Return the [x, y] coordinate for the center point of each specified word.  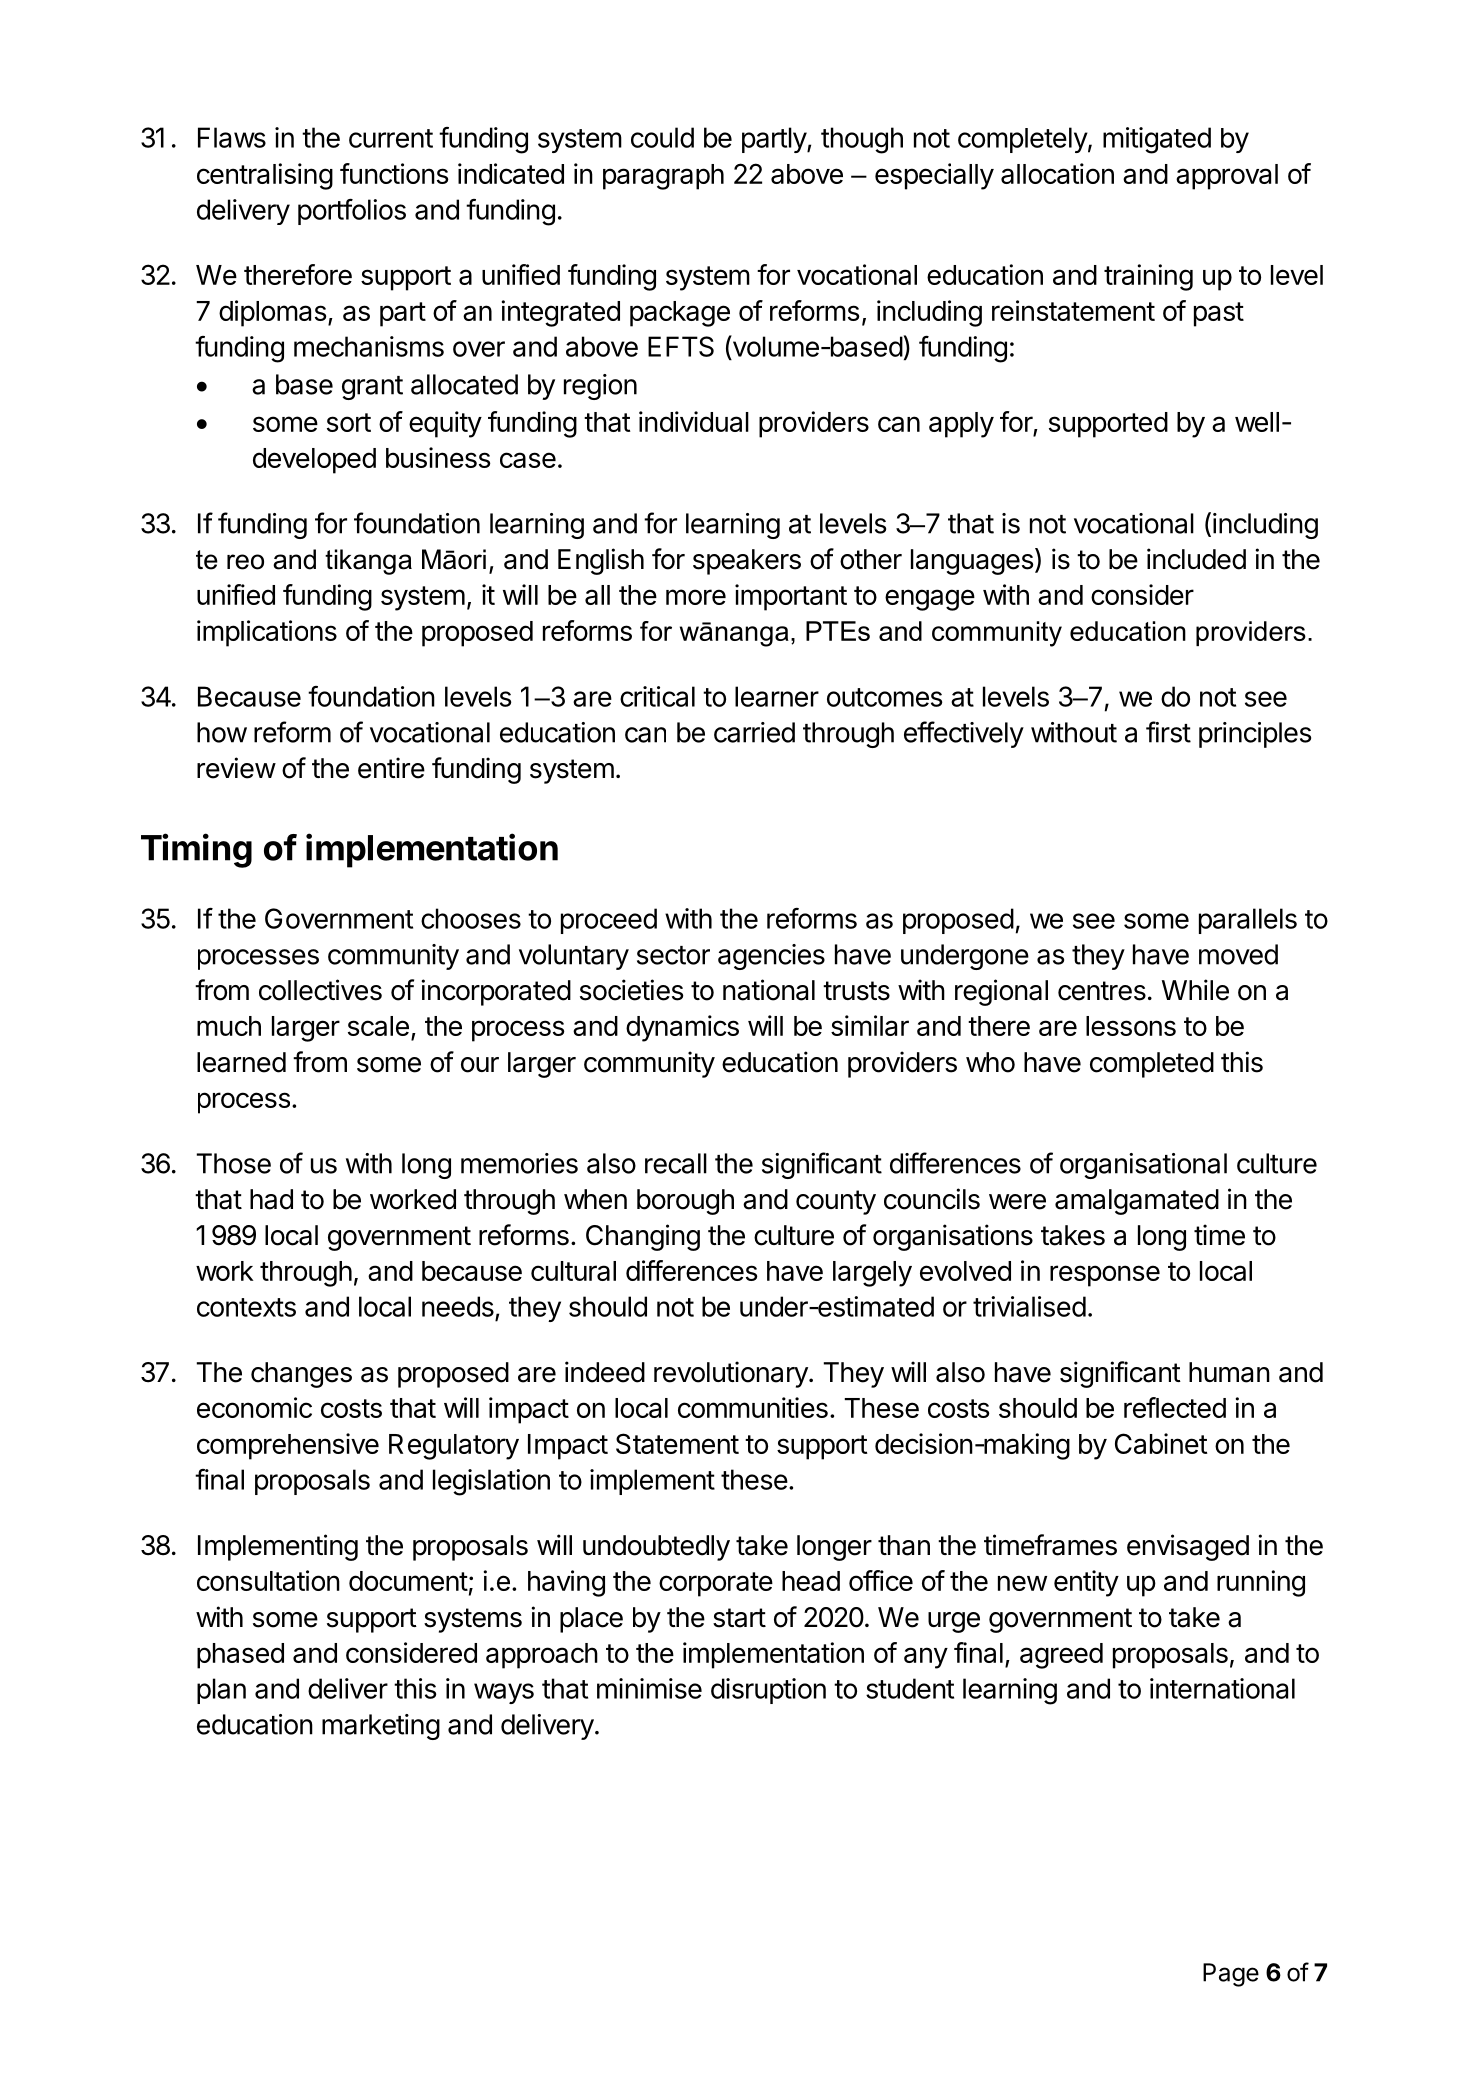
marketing [381, 1727]
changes [301, 1375]
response [1105, 1276]
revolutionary [732, 1374]
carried [754, 732]
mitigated [1157, 140]
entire [391, 768]
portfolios [352, 212]
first [1168, 732]
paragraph [663, 177]
